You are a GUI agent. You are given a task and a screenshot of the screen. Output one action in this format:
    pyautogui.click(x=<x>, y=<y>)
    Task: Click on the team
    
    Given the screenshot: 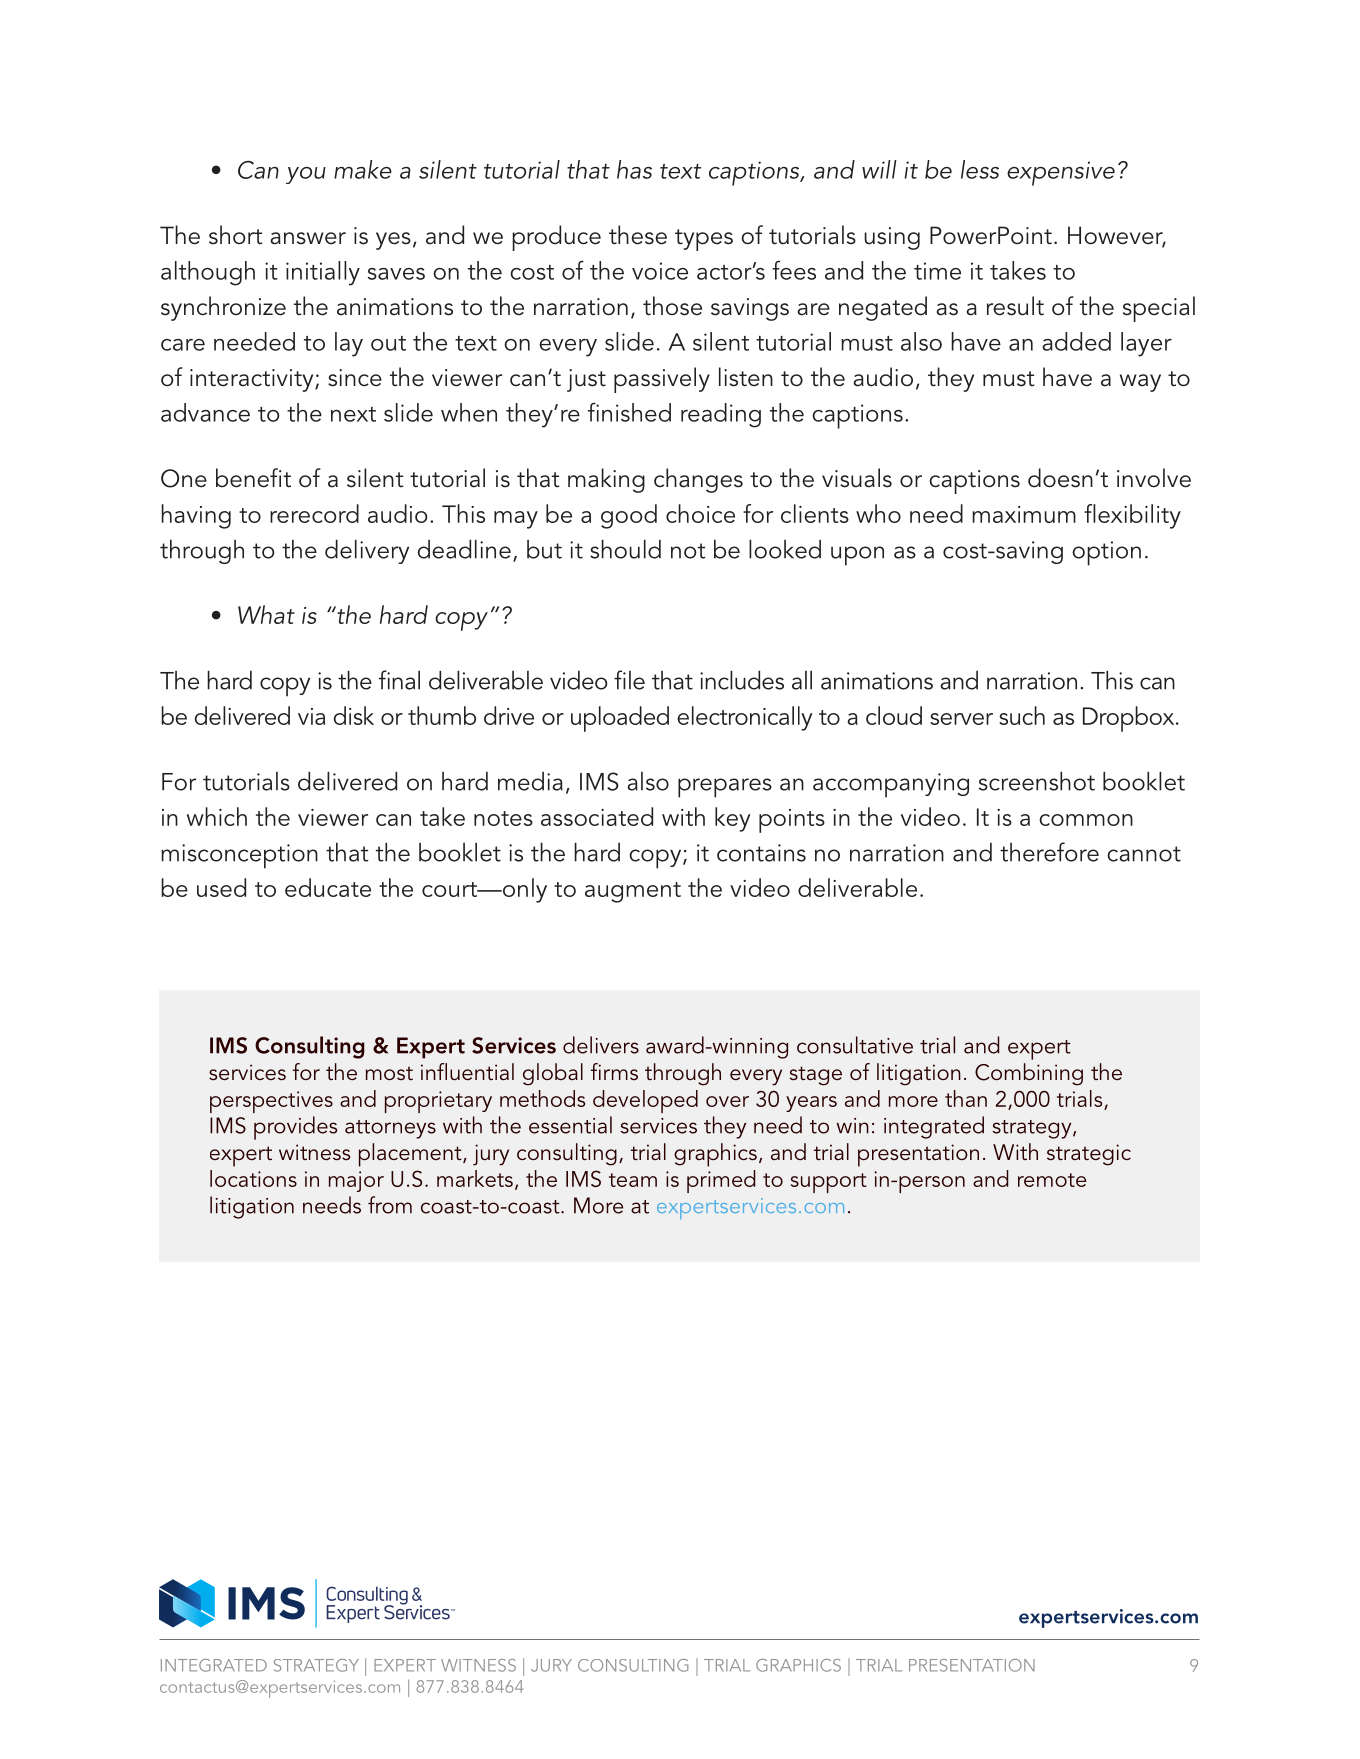 What is the action you would take?
    pyautogui.click(x=633, y=1180)
